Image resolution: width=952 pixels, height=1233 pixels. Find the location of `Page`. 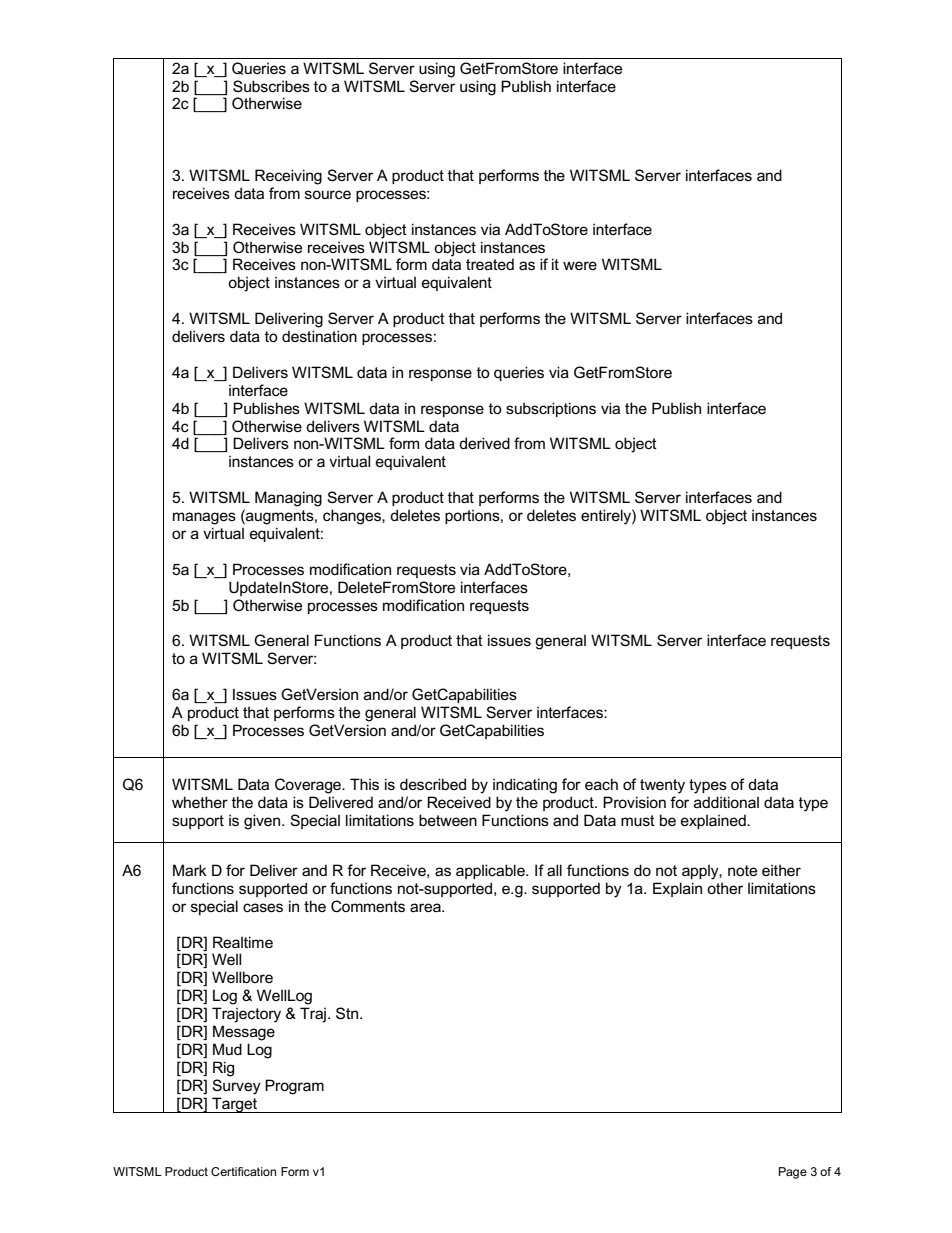

Page is located at coordinates (793, 1173).
